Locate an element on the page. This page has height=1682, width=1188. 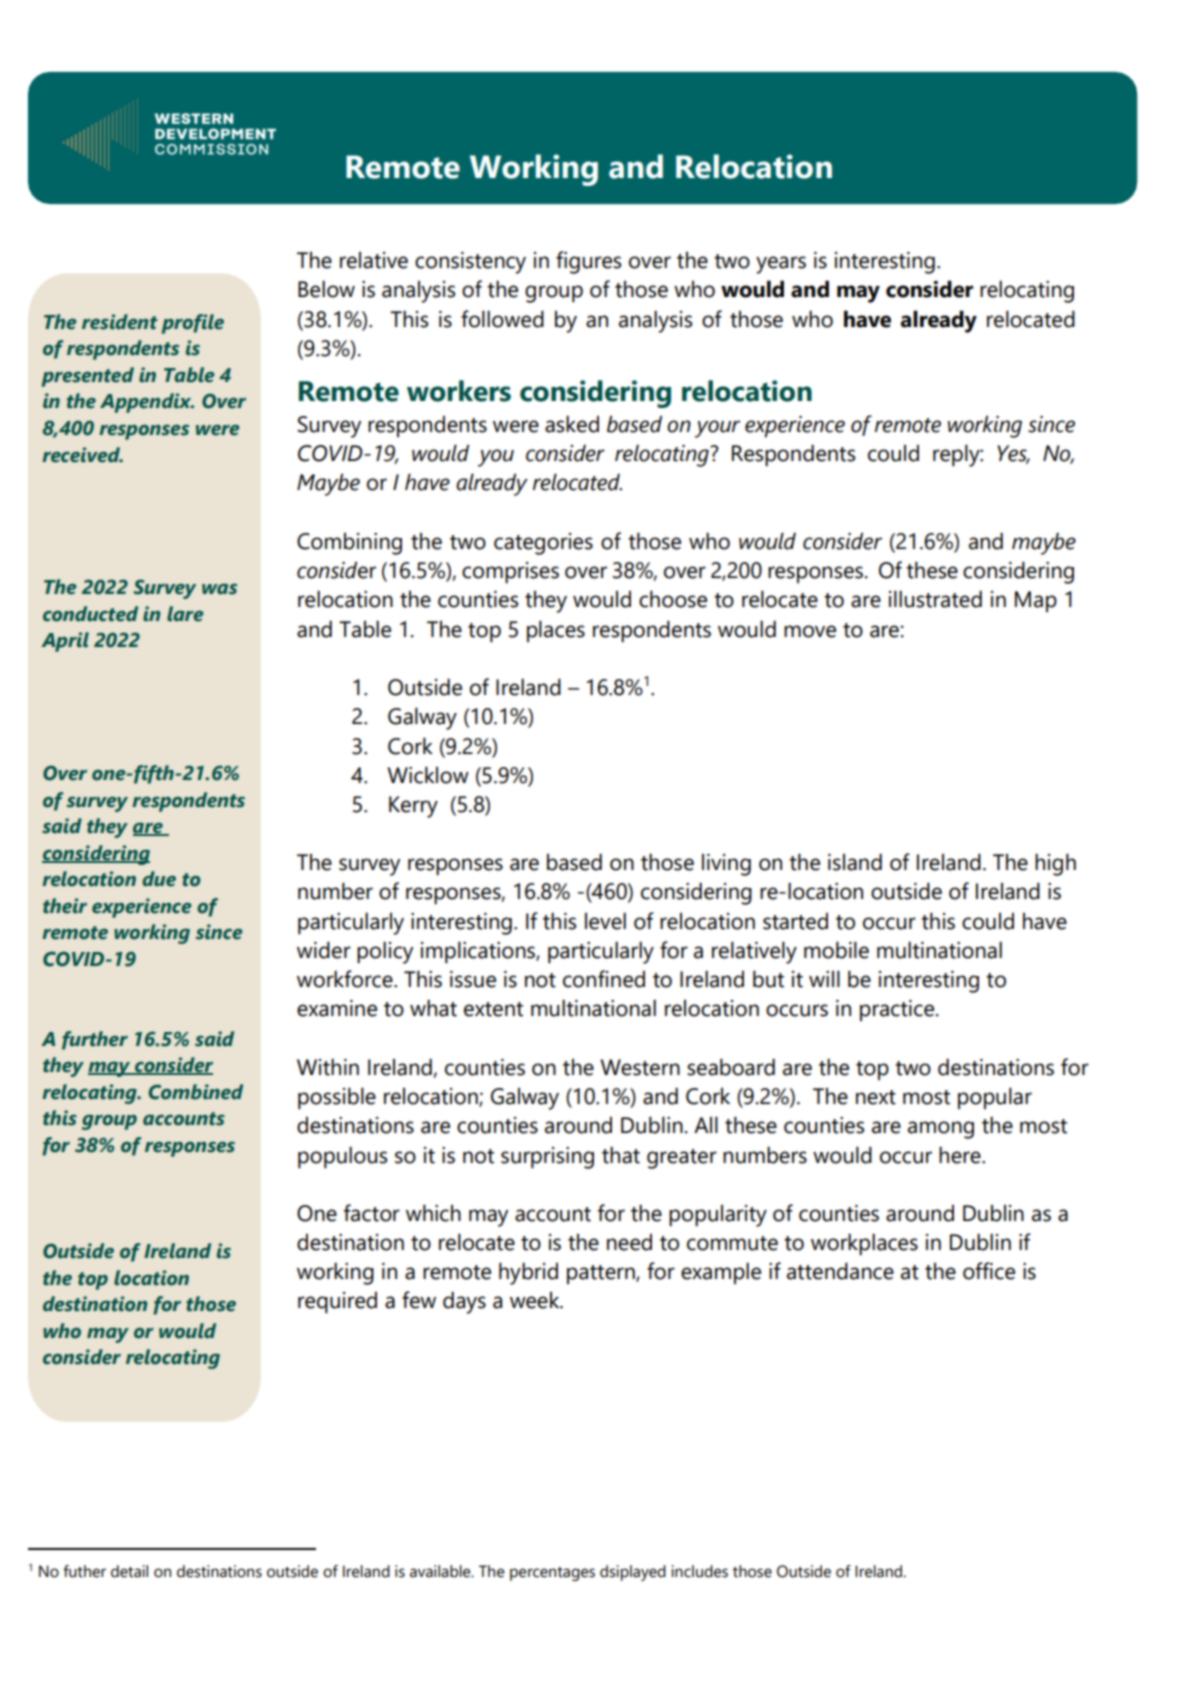
mobile is located at coordinates (836, 950).
